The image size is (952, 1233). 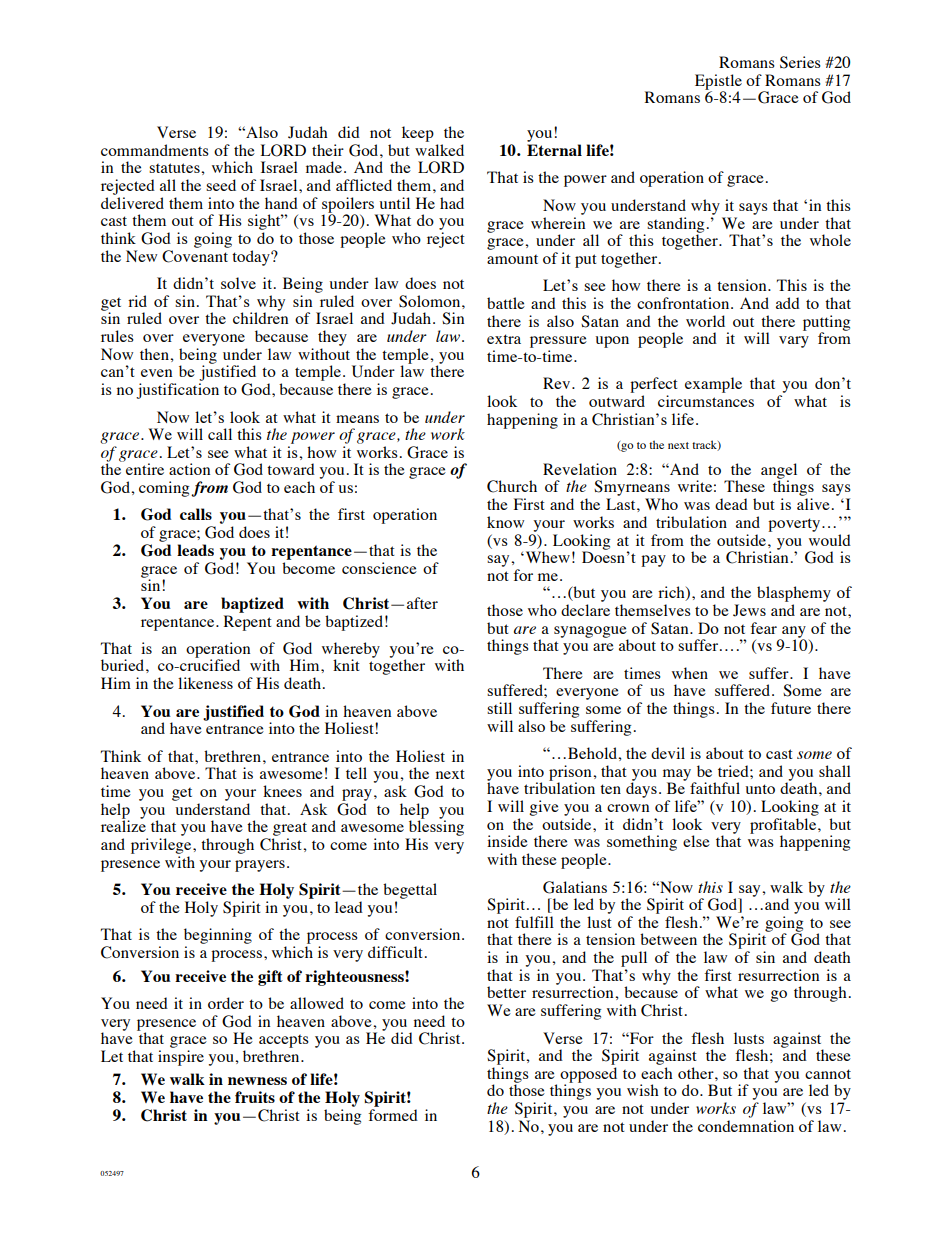 What do you see at coordinates (205, 683) in the document?
I see `likeness` at bounding box center [205, 683].
